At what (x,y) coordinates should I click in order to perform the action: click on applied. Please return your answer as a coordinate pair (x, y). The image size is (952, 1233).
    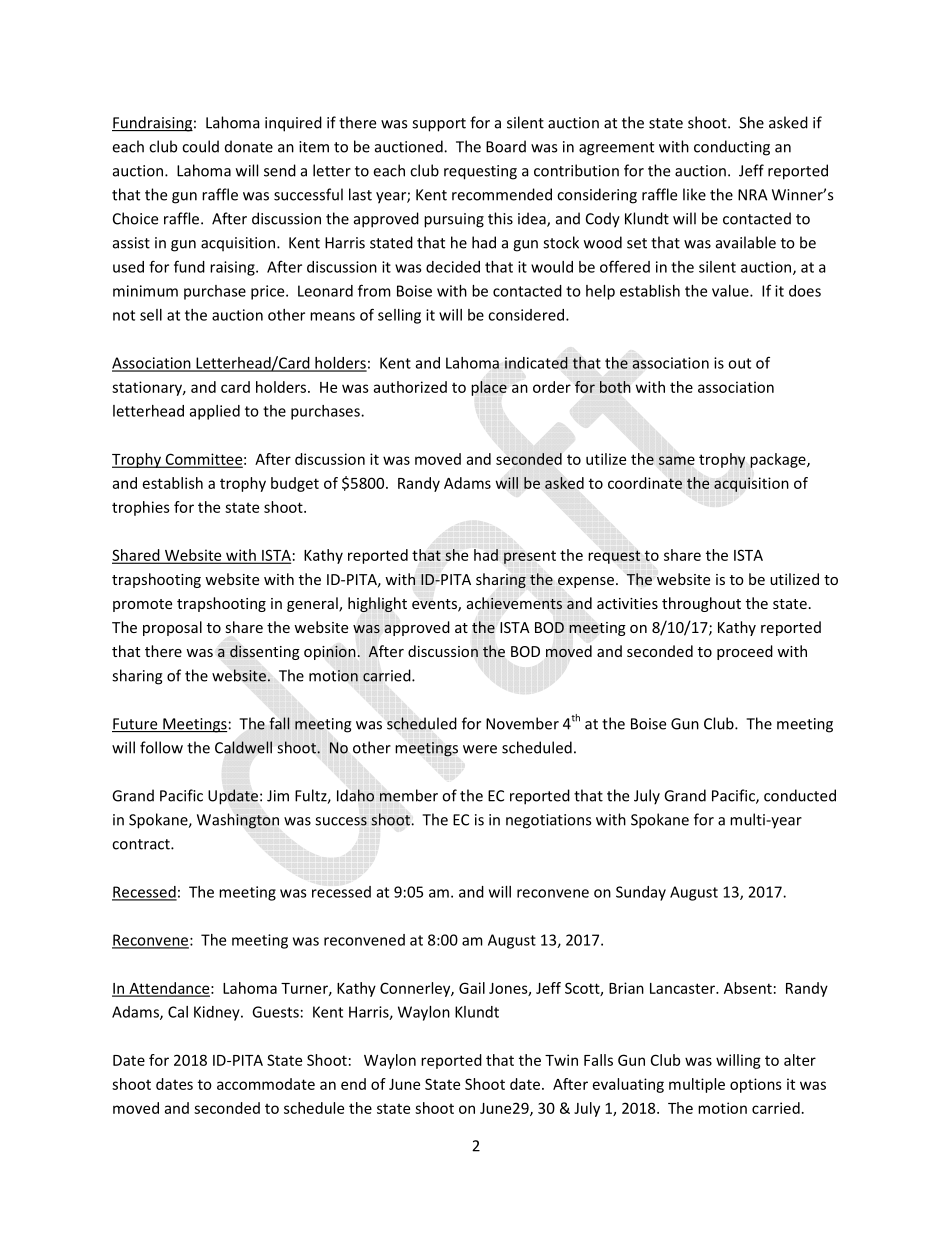
    Looking at the image, I should click on (215, 412).
